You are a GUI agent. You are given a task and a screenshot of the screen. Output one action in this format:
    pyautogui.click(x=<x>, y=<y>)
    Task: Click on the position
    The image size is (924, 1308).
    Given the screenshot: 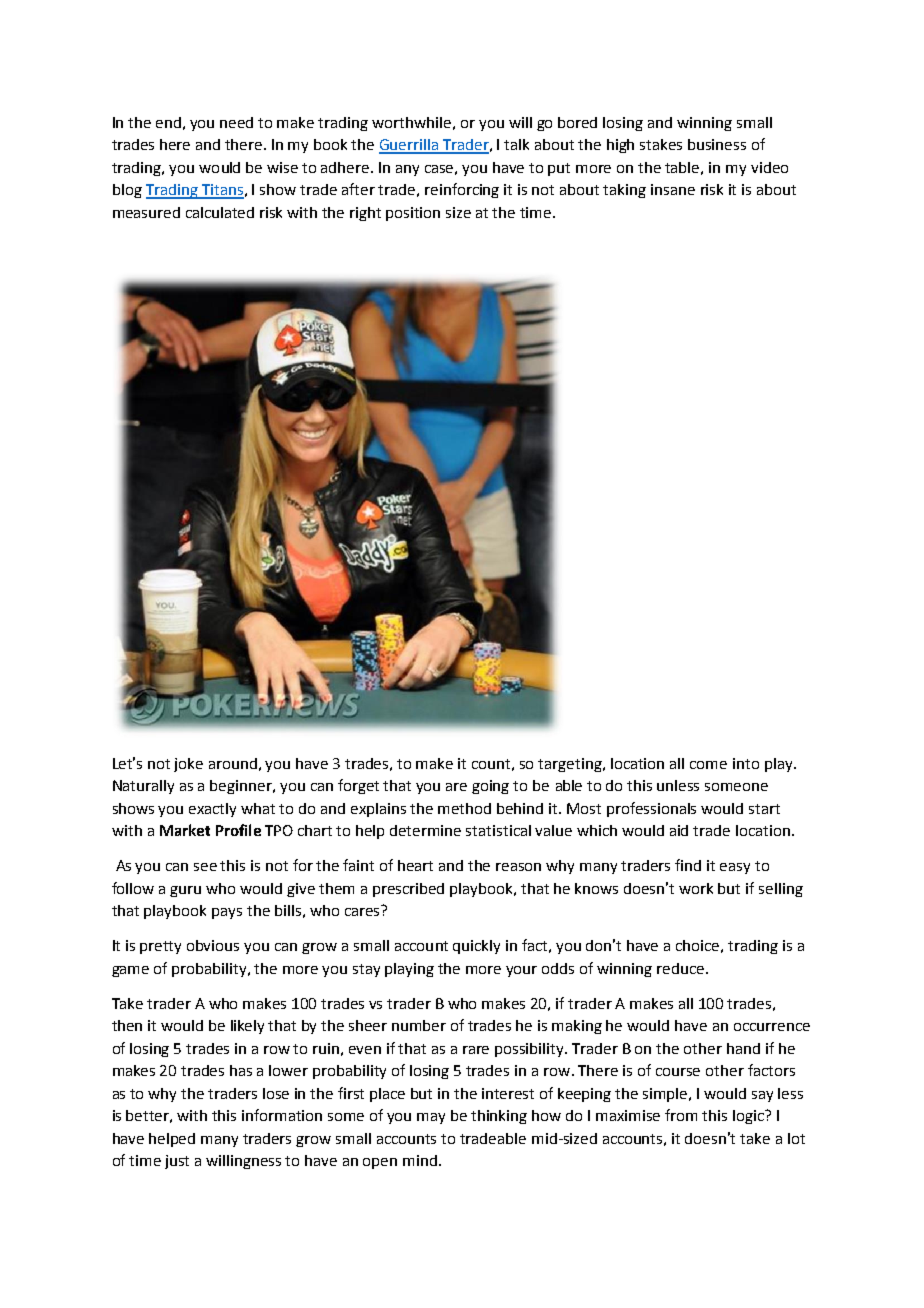 What is the action you would take?
    pyautogui.click(x=413, y=214)
